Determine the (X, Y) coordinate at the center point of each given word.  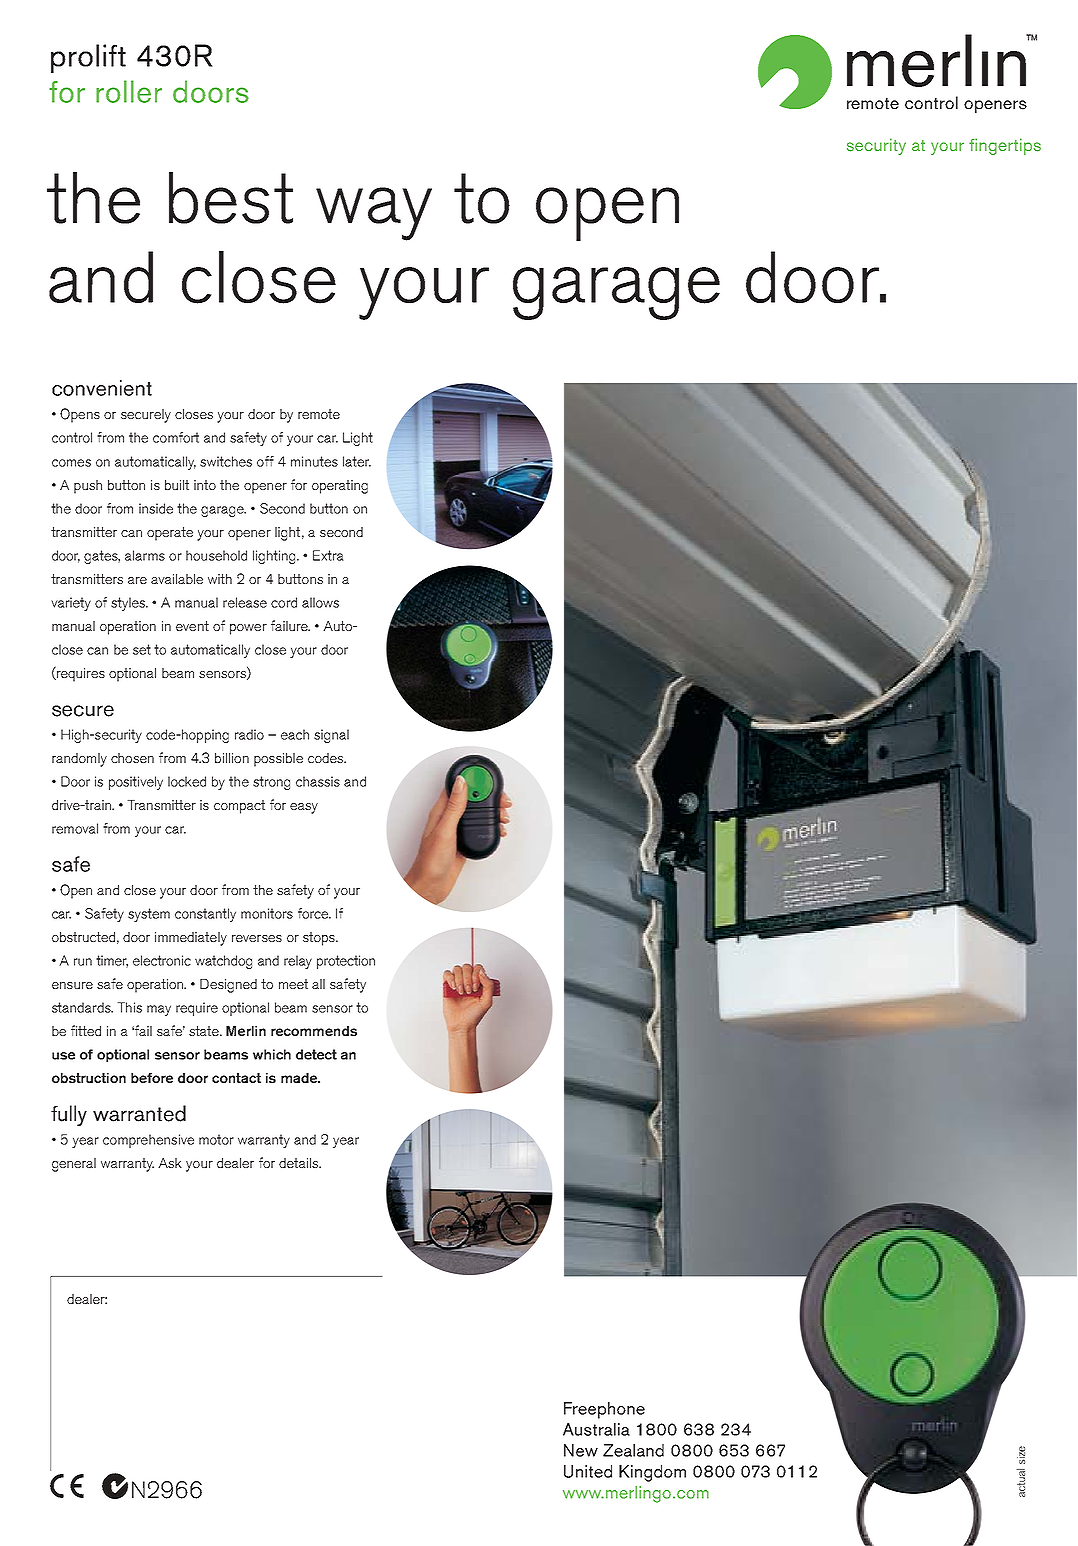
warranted (139, 1113)
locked (187, 781)
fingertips (1005, 146)
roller (129, 91)
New (581, 1450)
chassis (318, 781)
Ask (170, 1163)
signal (331, 736)
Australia (596, 1429)
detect (316, 1054)
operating (340, 487)
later (357, 461)
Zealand (633, 1450)
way (374, 214)
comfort (176, 437)
